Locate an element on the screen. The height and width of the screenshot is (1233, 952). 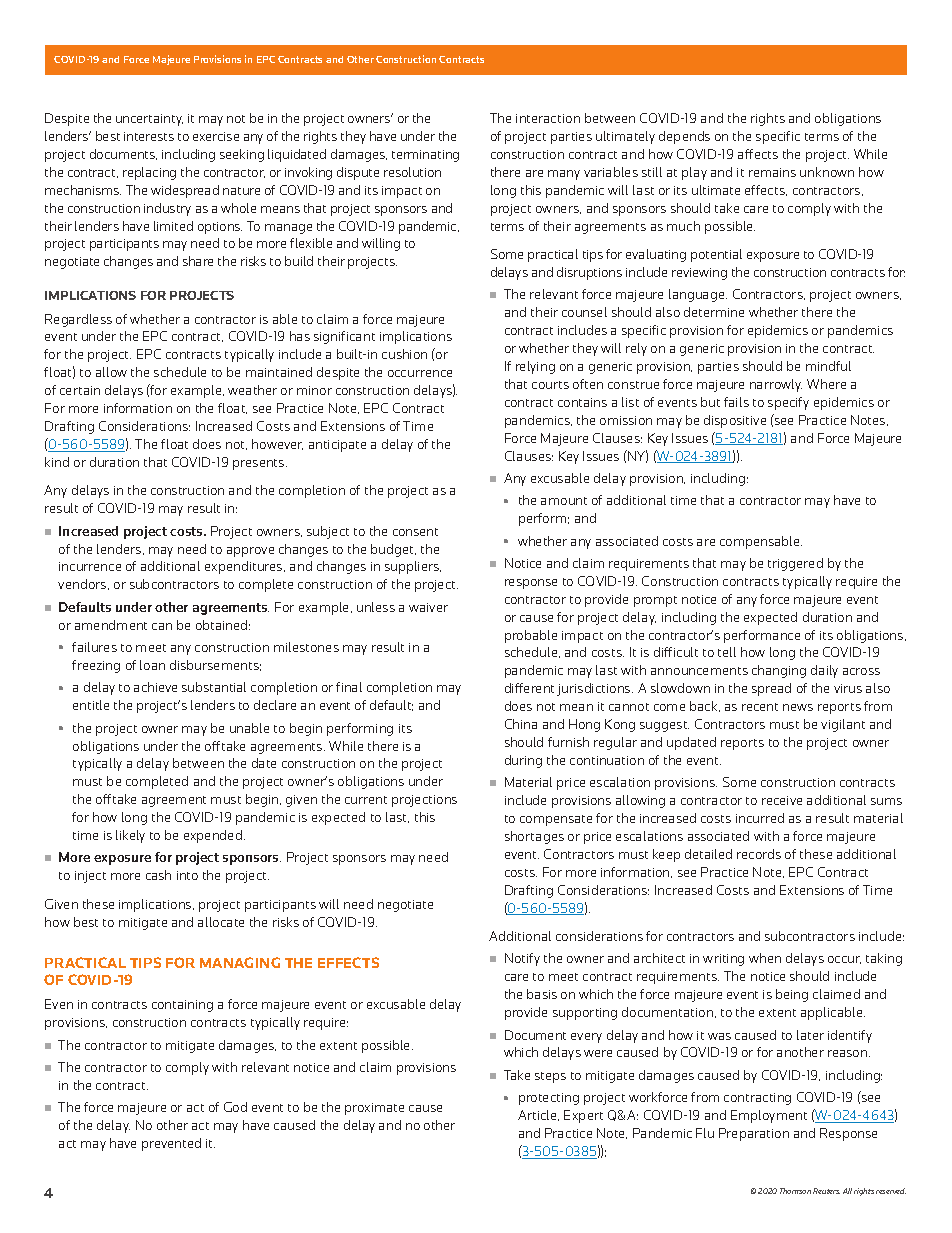
interests is located at coordinates (149, 136).
